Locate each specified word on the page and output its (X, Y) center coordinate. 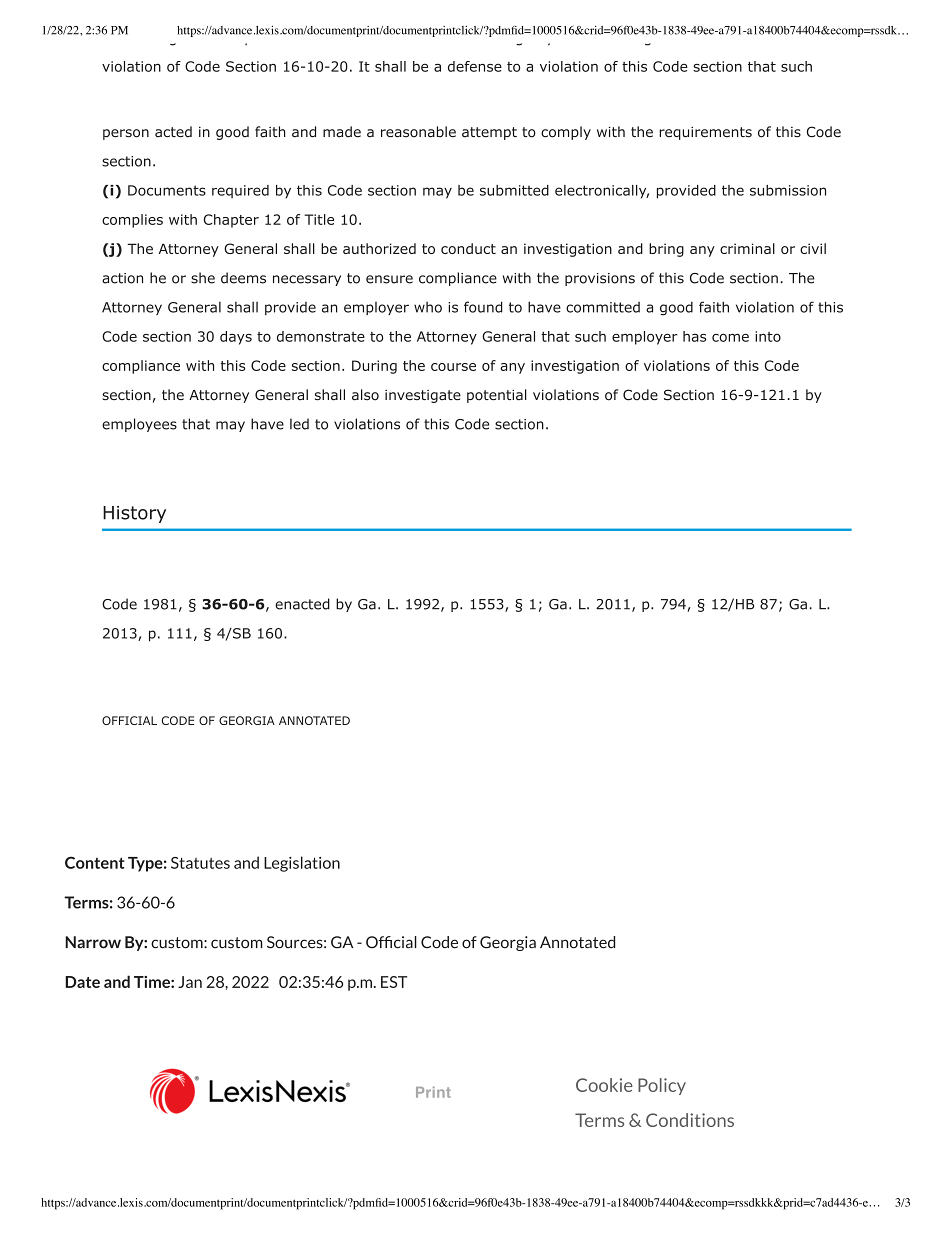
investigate (423, 396)
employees (139, 425)
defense (475, 66)
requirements (705, 133)
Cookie (604, 1085)
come (730, 337)
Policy (662, 1086)
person (126, 134)
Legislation (302, 864)
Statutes (200, 863)
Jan (190, 982)
